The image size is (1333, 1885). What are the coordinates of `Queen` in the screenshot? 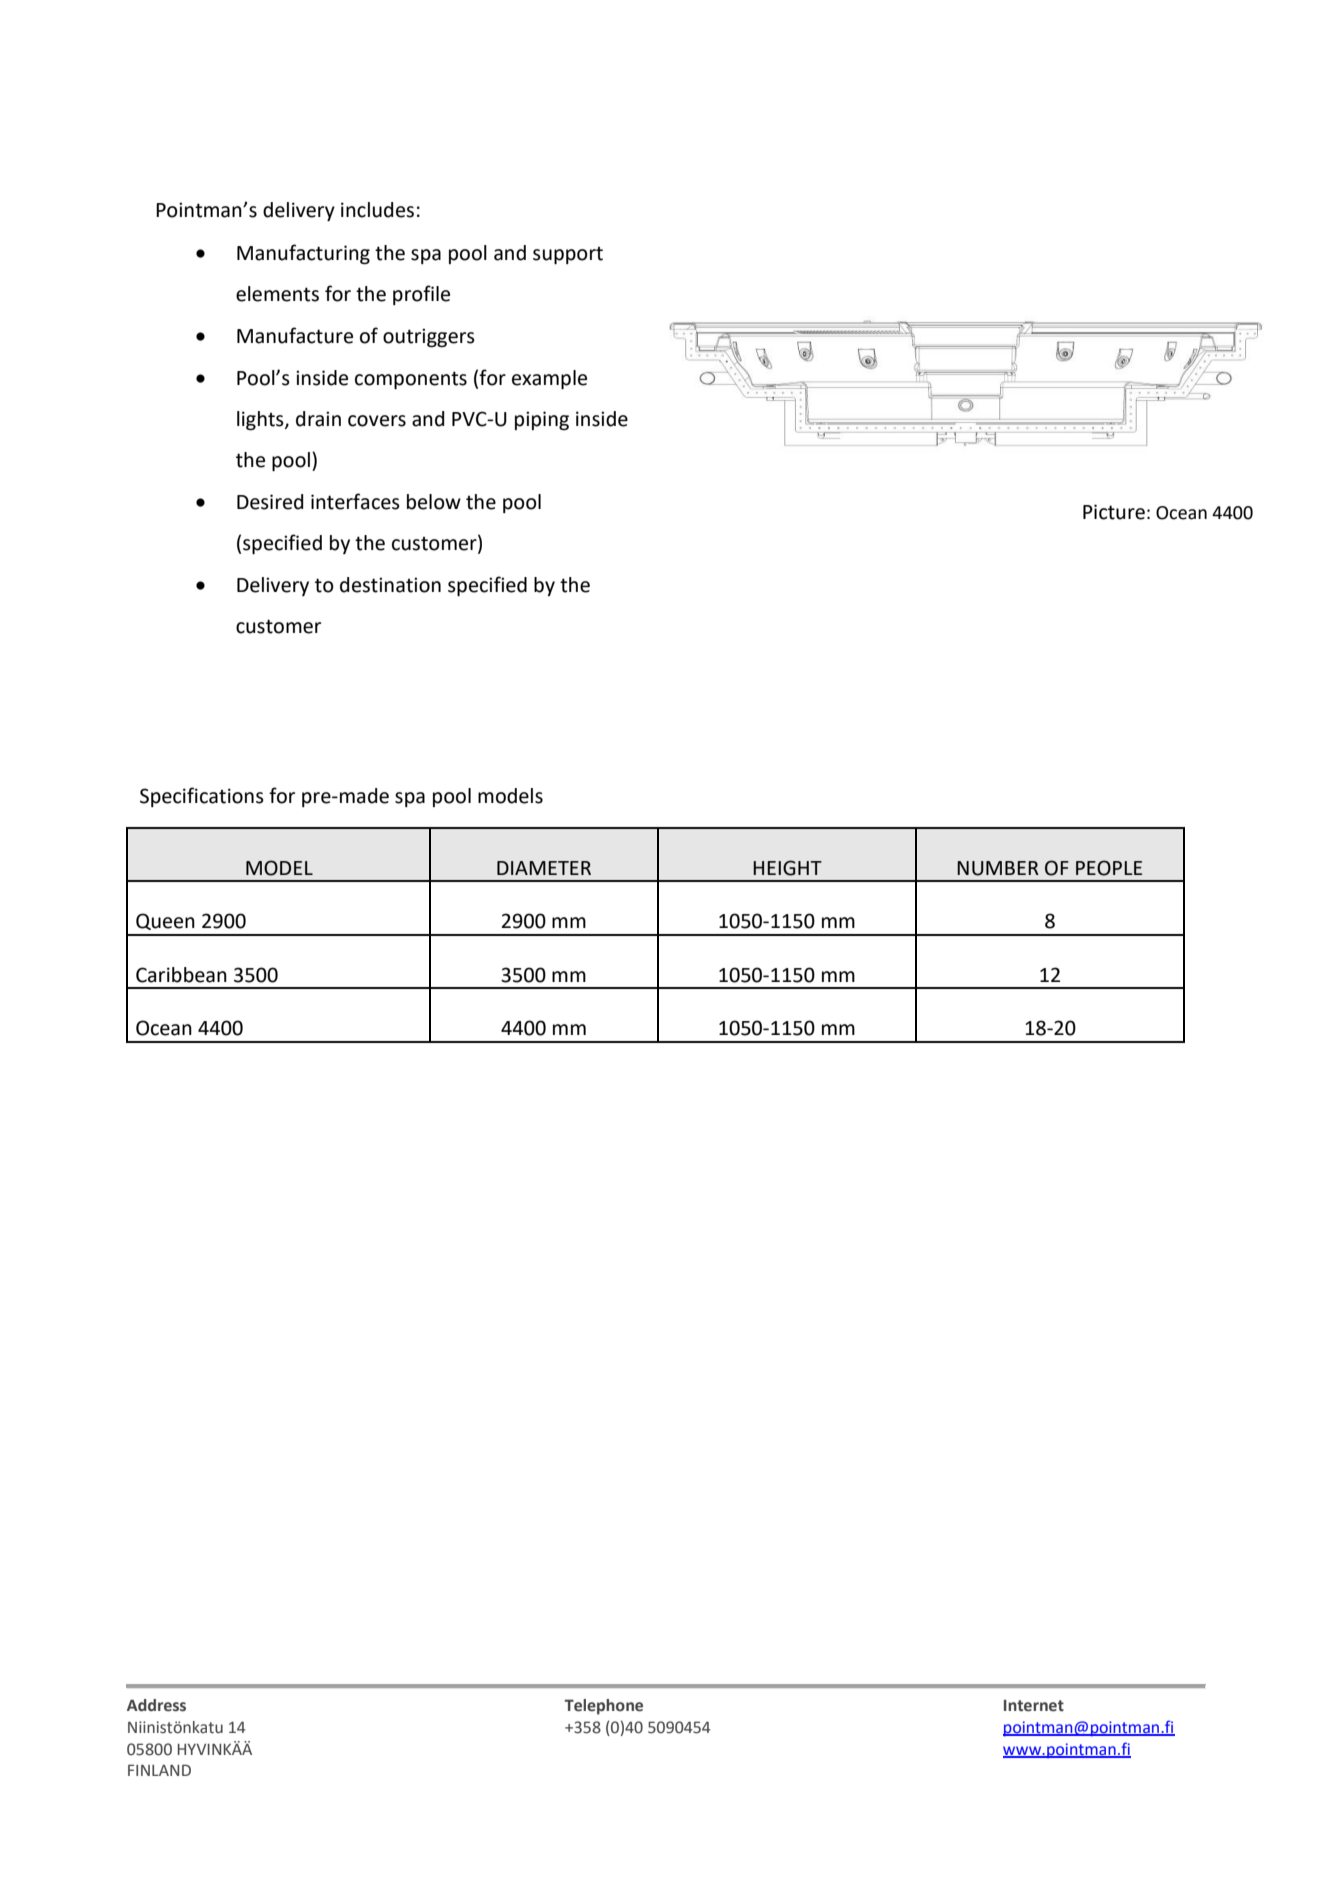 It's located at (165, 921).
